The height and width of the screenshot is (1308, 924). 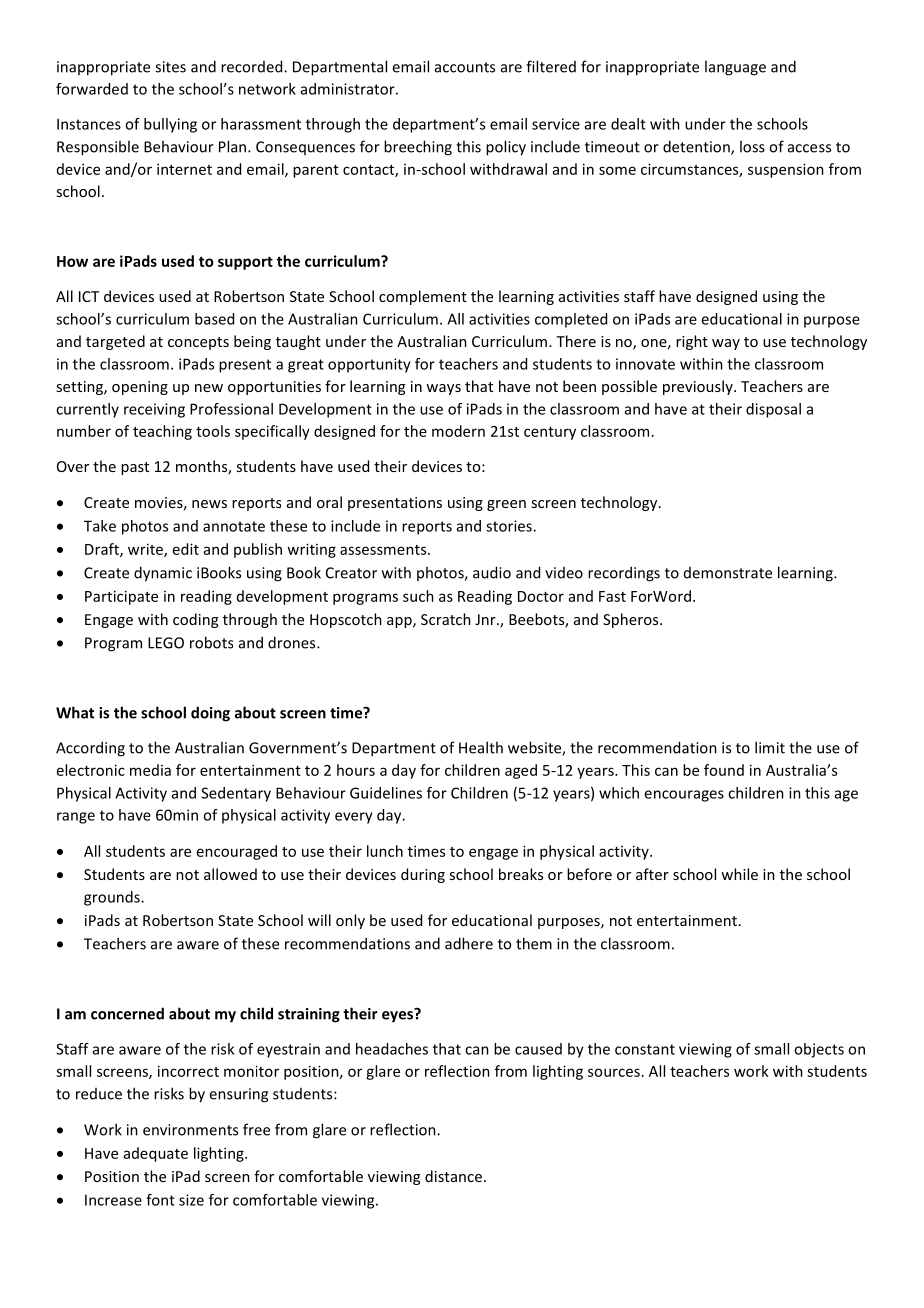 What do you see at coordinates (170, 125) in the screenshot?
I see `bullying` at bounding box center [170, 125].
